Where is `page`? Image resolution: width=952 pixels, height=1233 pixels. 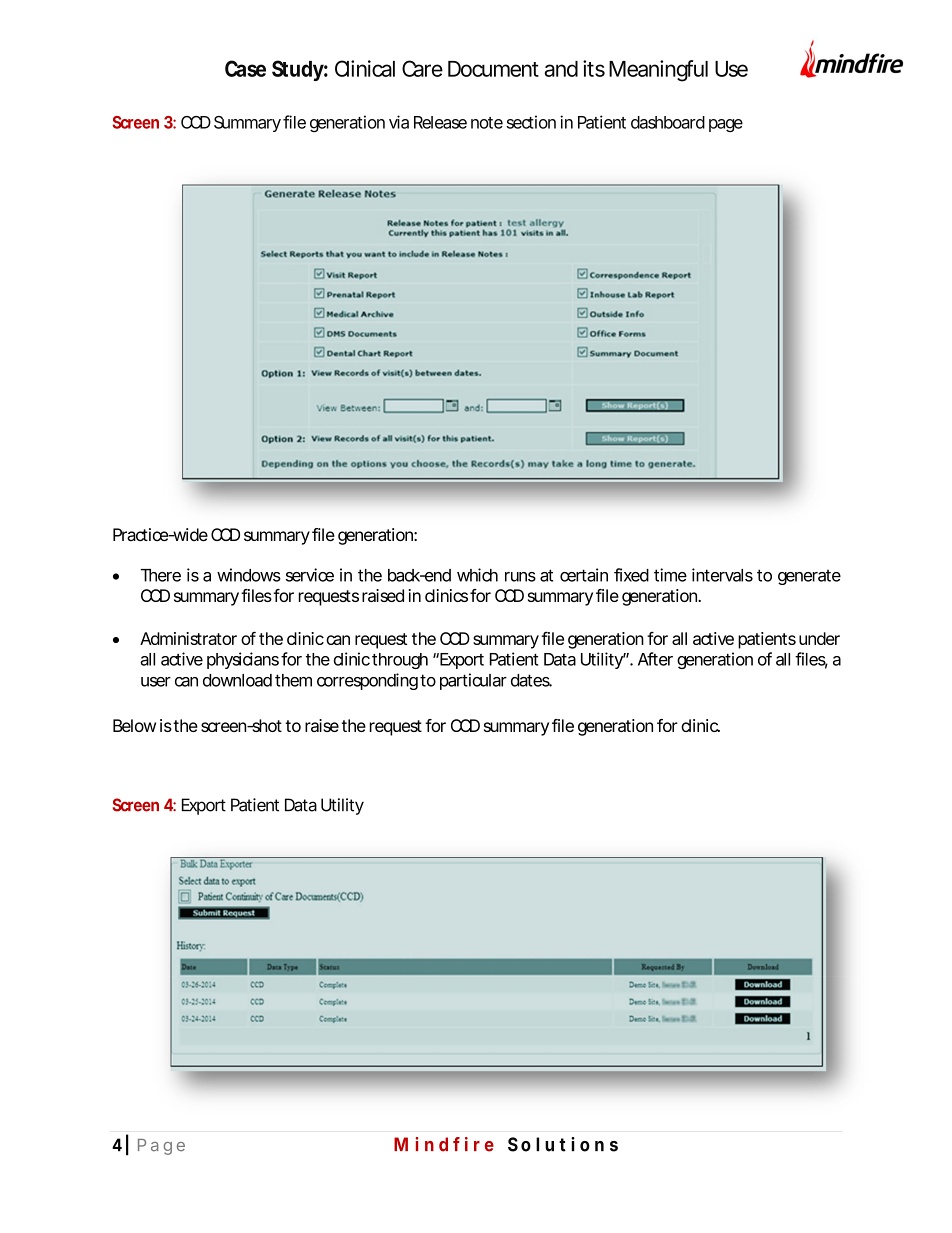
page is located at coordinates (726, 125).
